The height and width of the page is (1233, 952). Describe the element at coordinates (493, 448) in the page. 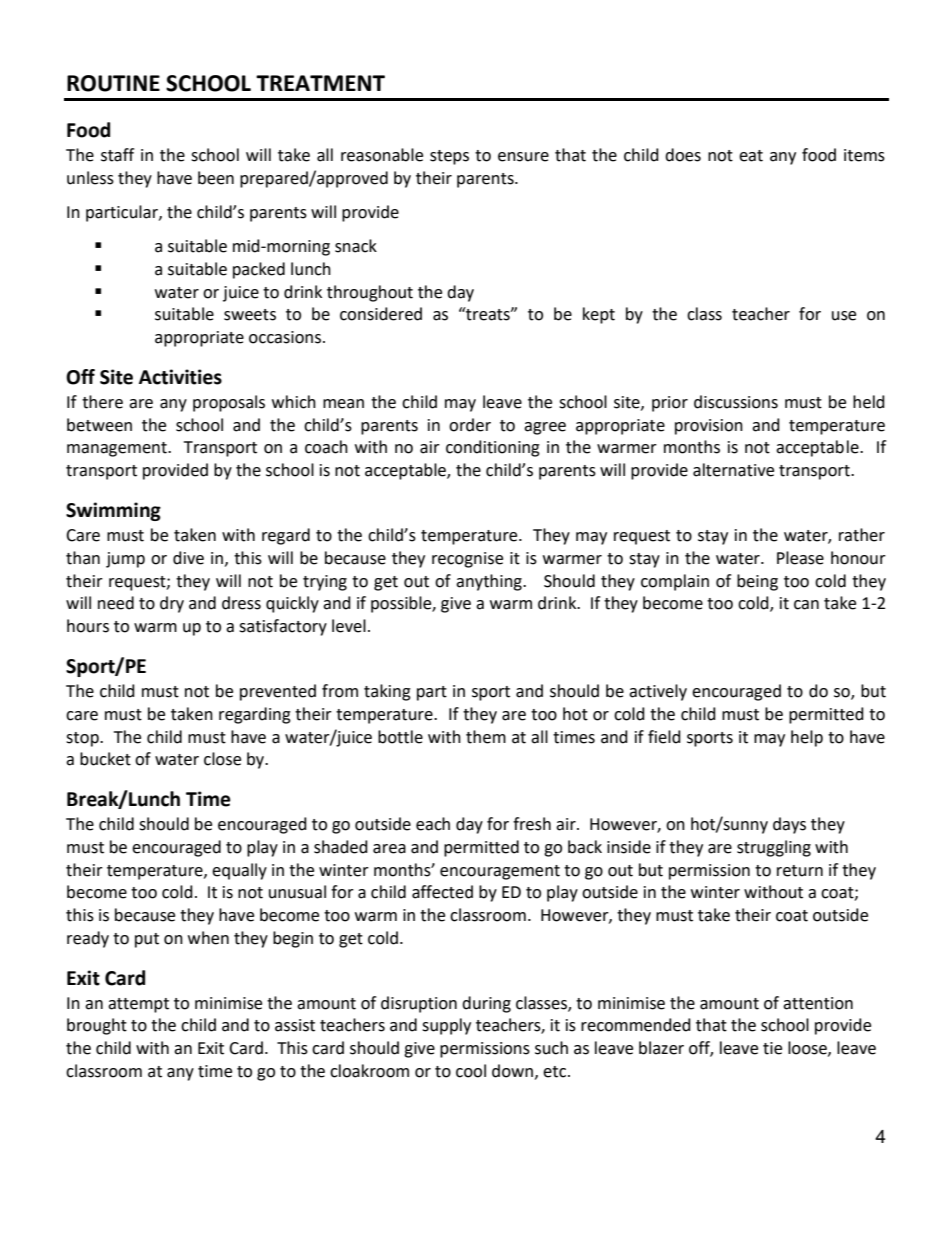

I see `conditioning` at that location.
